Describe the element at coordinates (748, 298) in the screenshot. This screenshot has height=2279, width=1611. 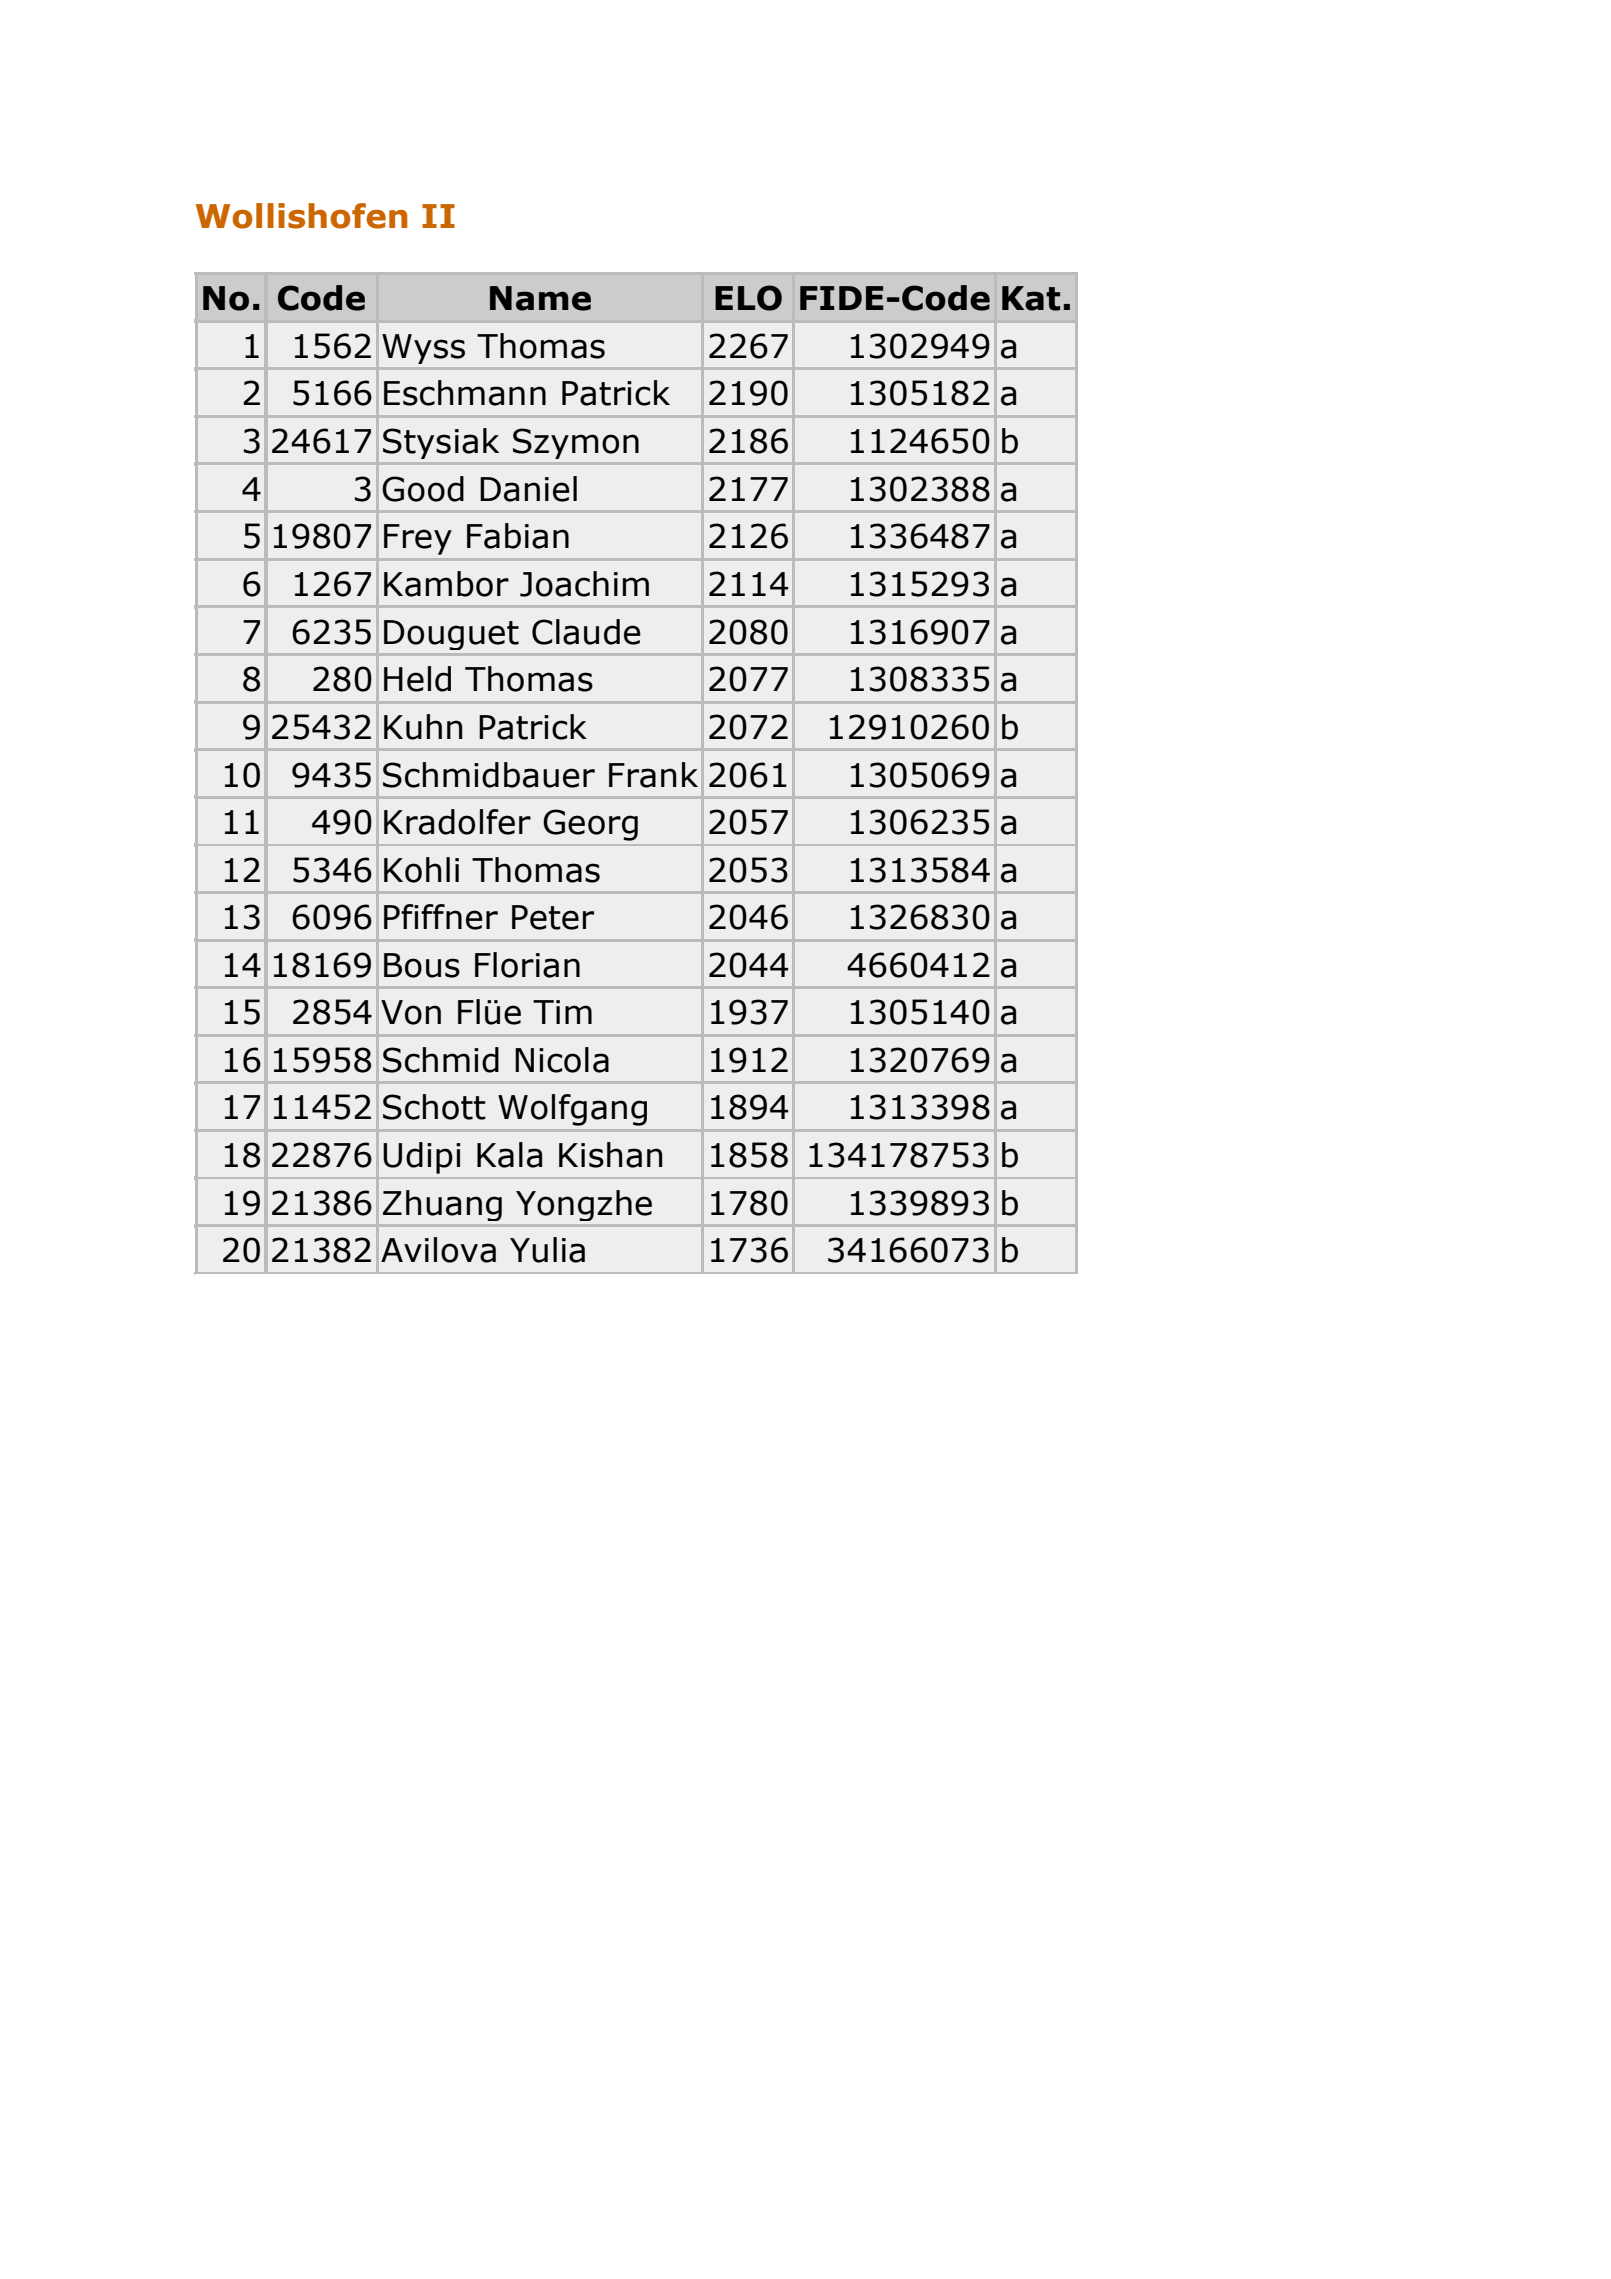
I see `ELO` at that location.
